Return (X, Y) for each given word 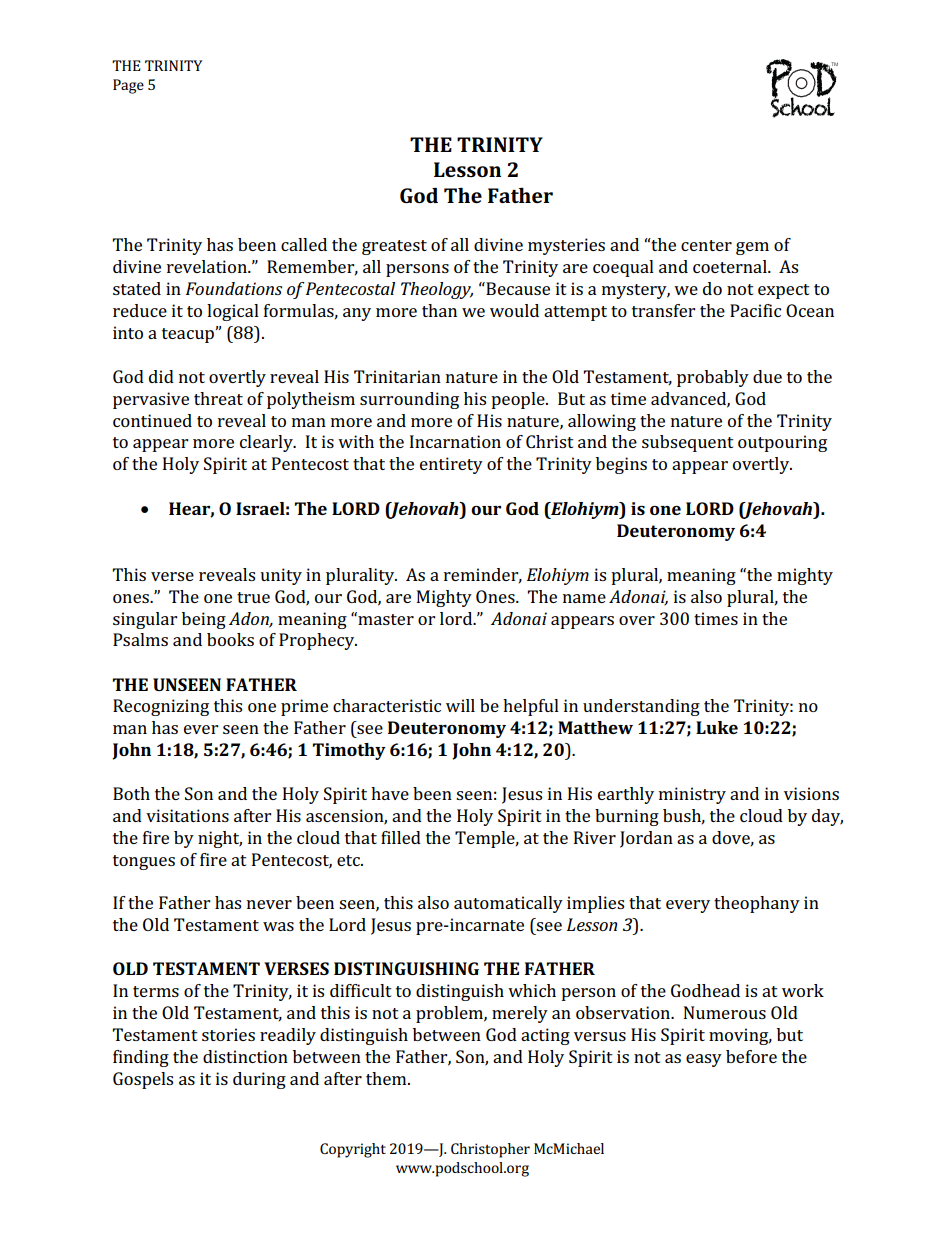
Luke (717, 727)
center (706, 245)
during (259, 1080)
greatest (394, 247)
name (584, 598)
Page (128, 86)
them (387, 1078)
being (204, 620)
